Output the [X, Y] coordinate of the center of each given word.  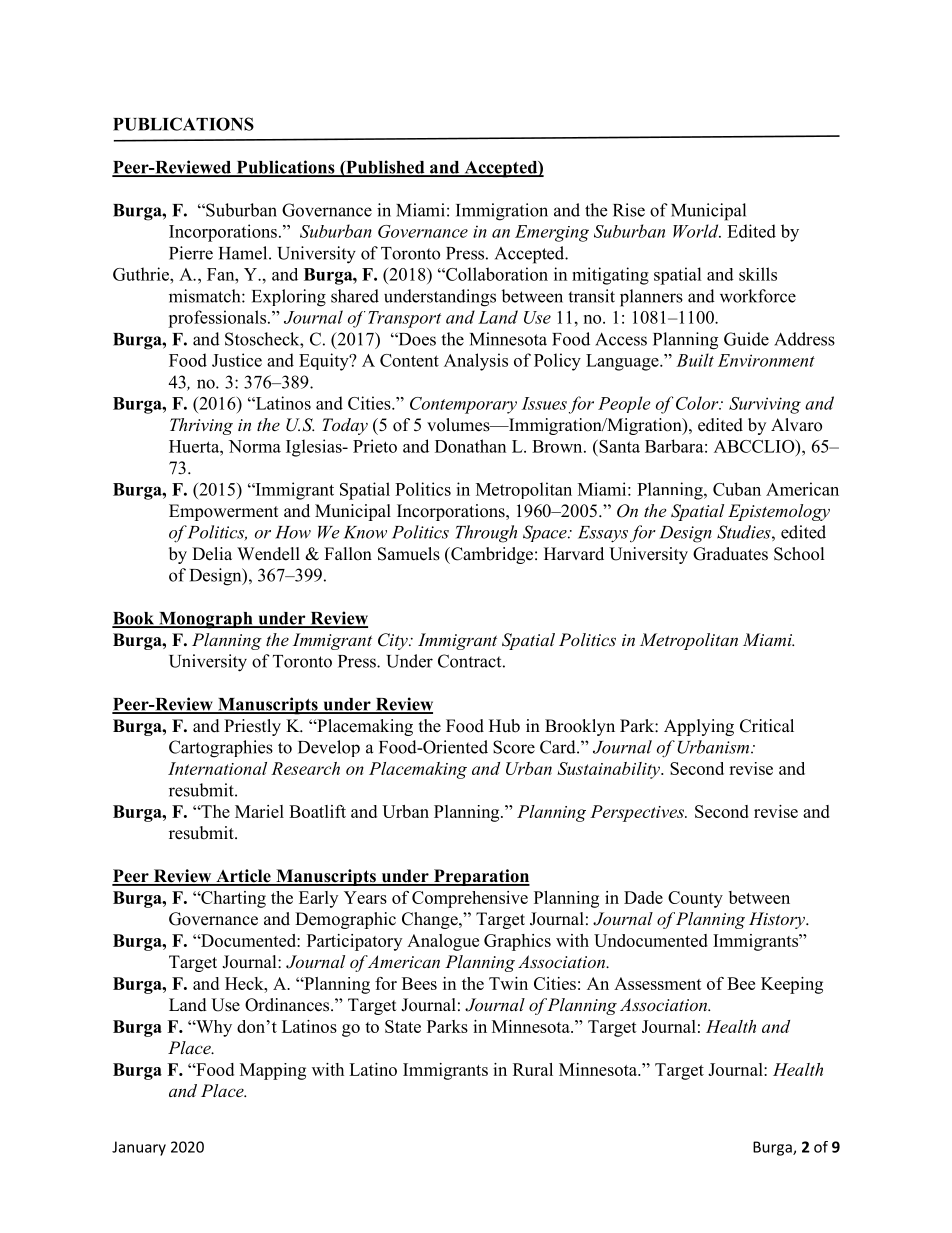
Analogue [443, 942]
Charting [232, 899]
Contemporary [463, 405]
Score [514, 747]
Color [698, 403]
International [217, 768]
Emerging [552, 233]
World [697, 231]
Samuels [409, 554]
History [778, 920]
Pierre [191, 253]
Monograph [206, 620]
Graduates [730, 554]
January [139, 1148]
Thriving [201, 426]
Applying [699, 727]
